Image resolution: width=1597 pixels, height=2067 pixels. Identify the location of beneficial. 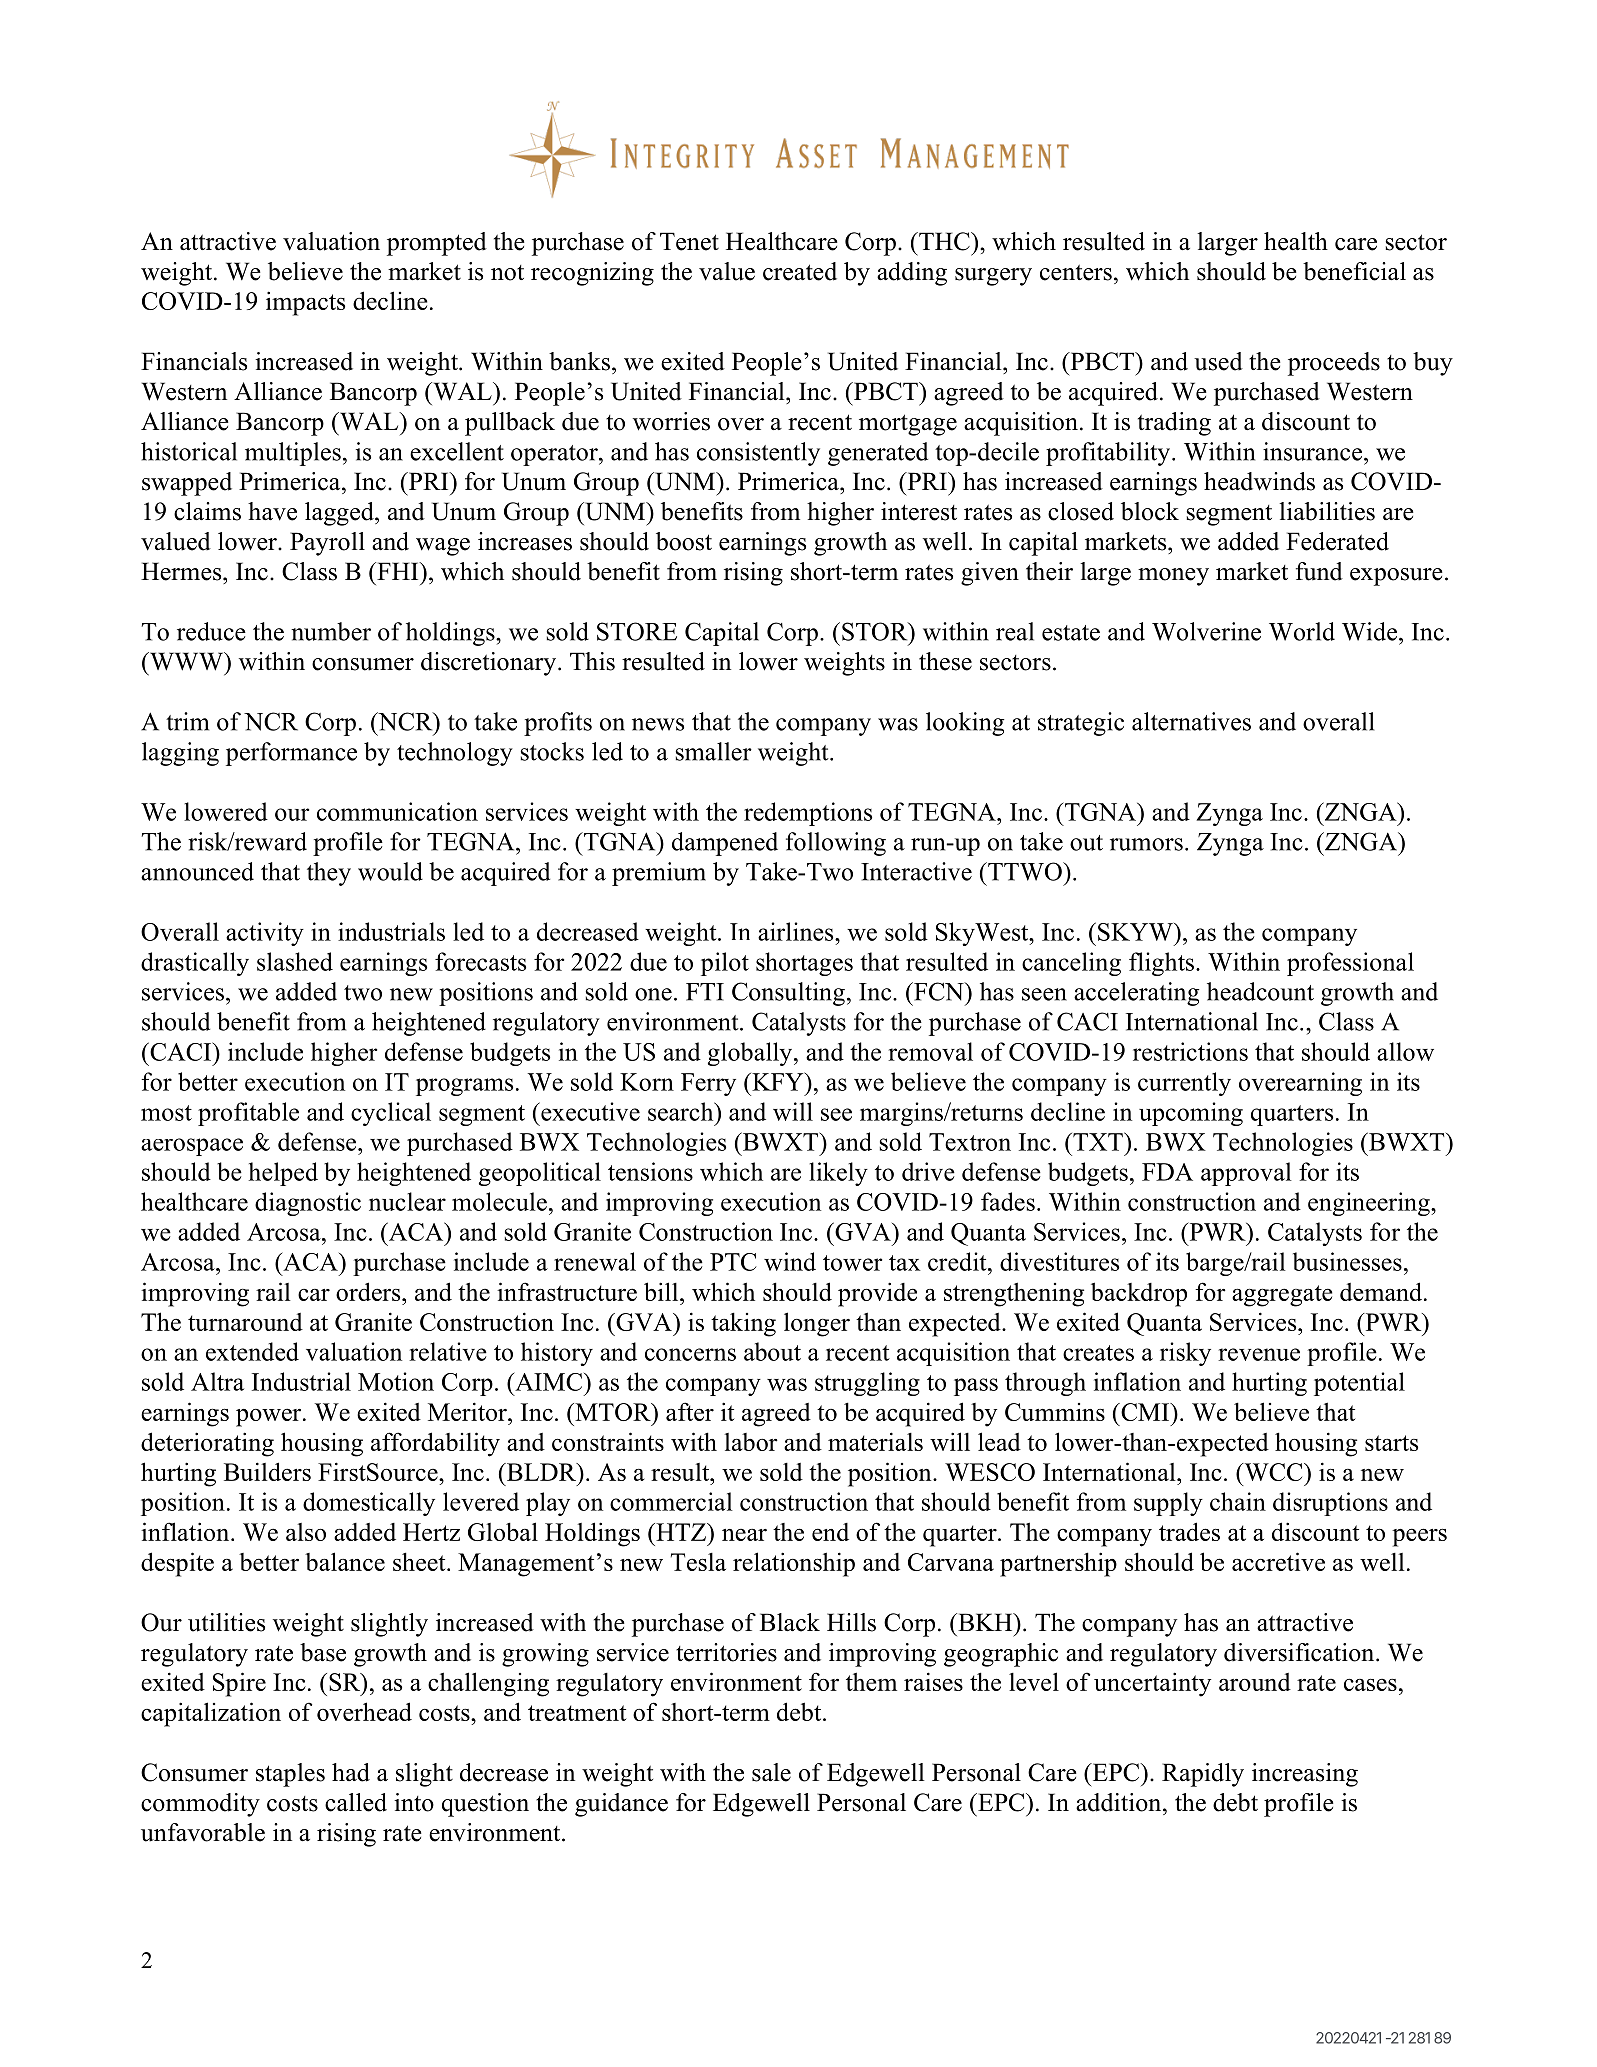
(1354, 271).
